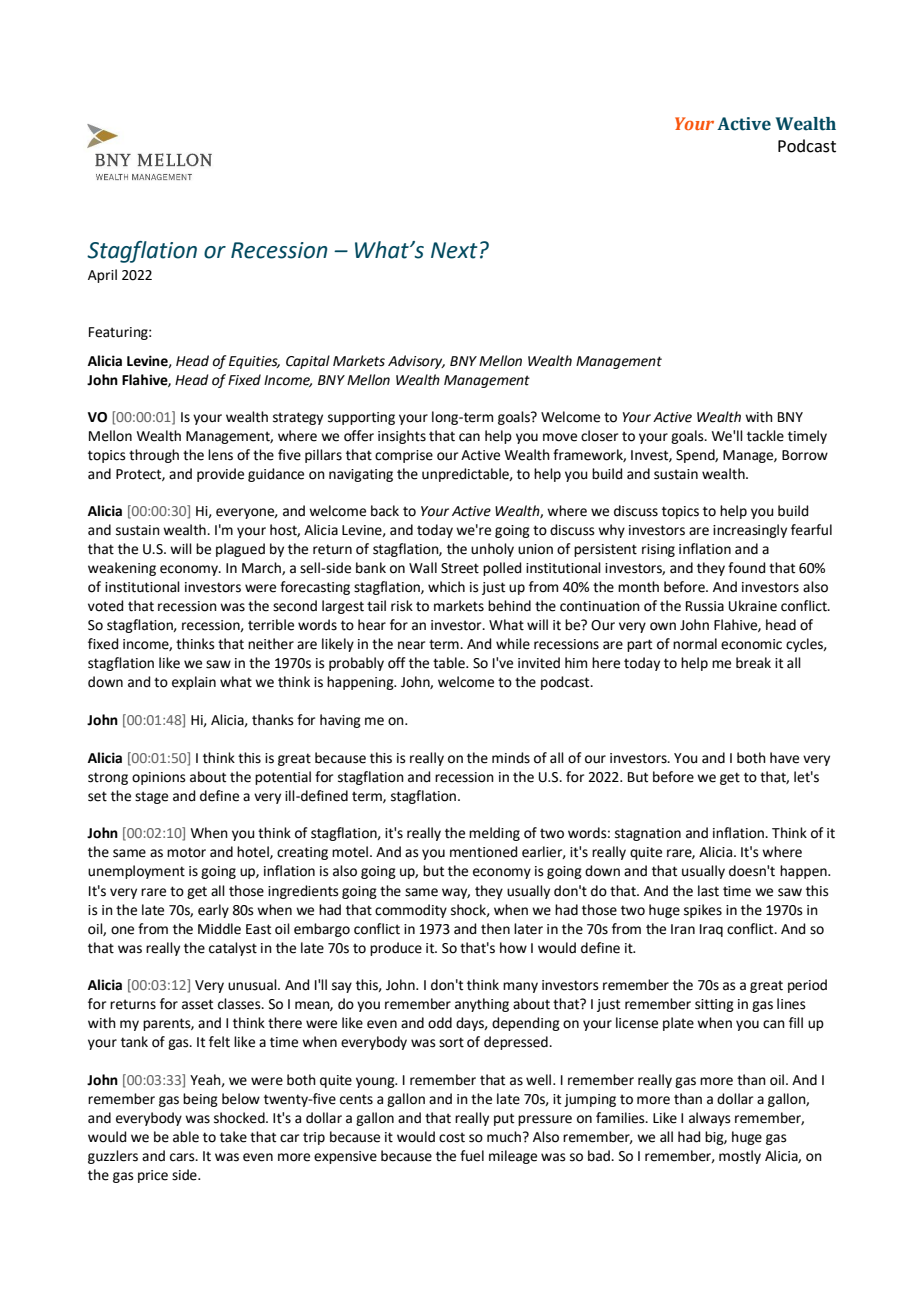 The width and height of the screenshot is (924, 1308). What do you see at coordinates (102, 276) in the screenshot?
I see `April` at bounding box center [102, 276].
